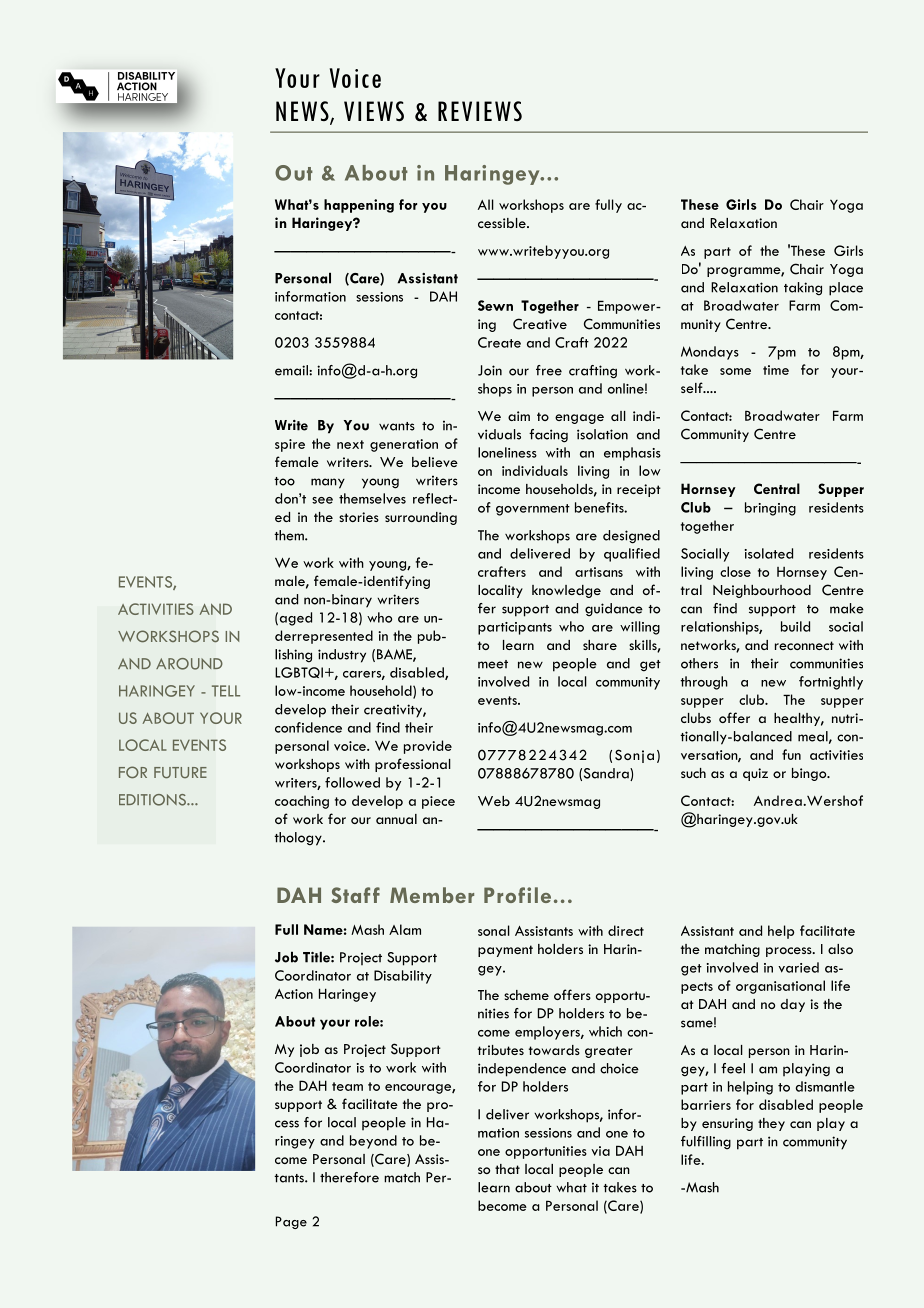  What do you see at coordinates (770, 509) in the screenshot?
I see `bringing` at bounding box center [770, 509].
